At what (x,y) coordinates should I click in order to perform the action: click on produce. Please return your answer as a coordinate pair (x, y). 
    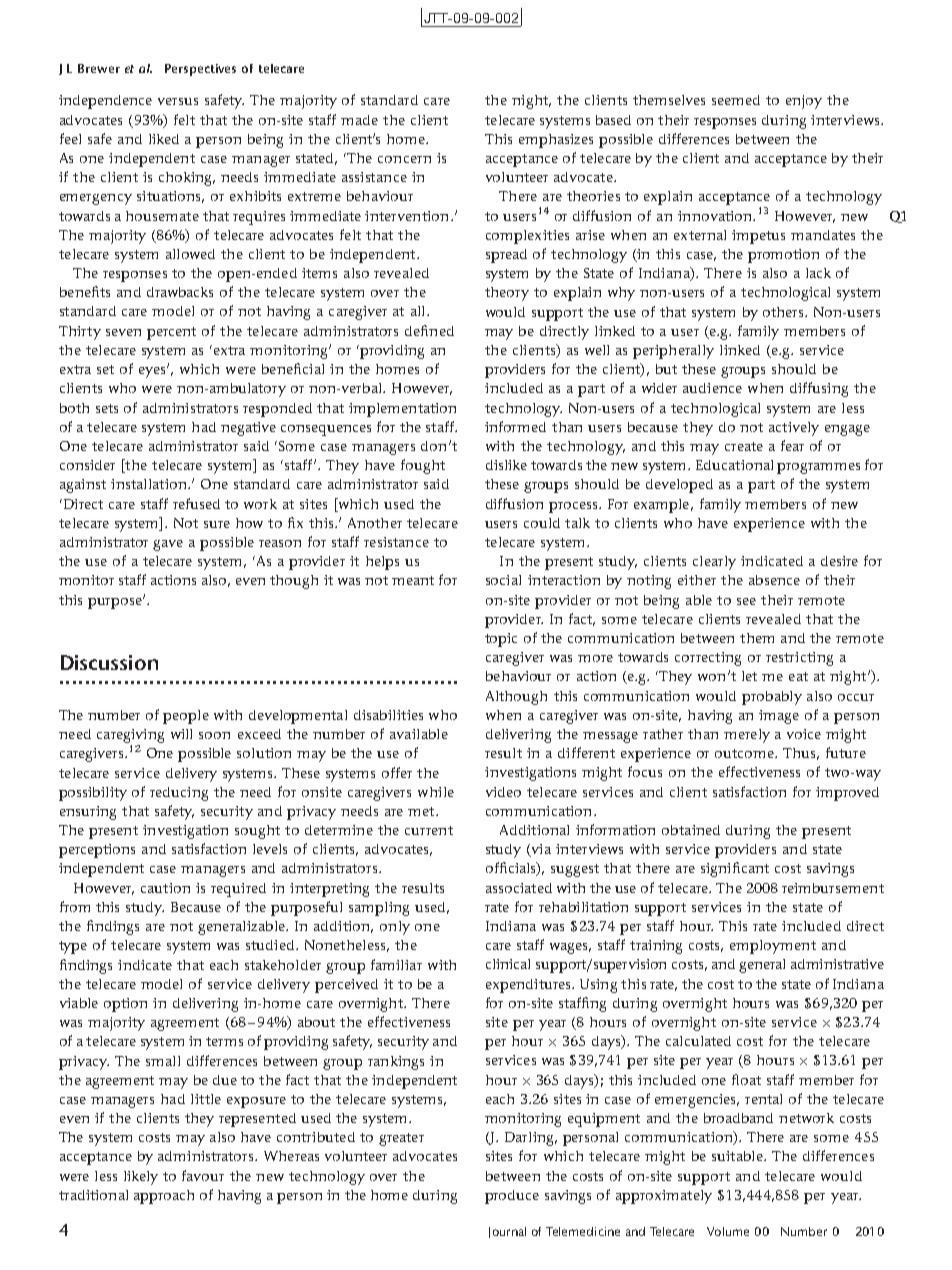
    Looking at the image, I should click on (512, 1197).
